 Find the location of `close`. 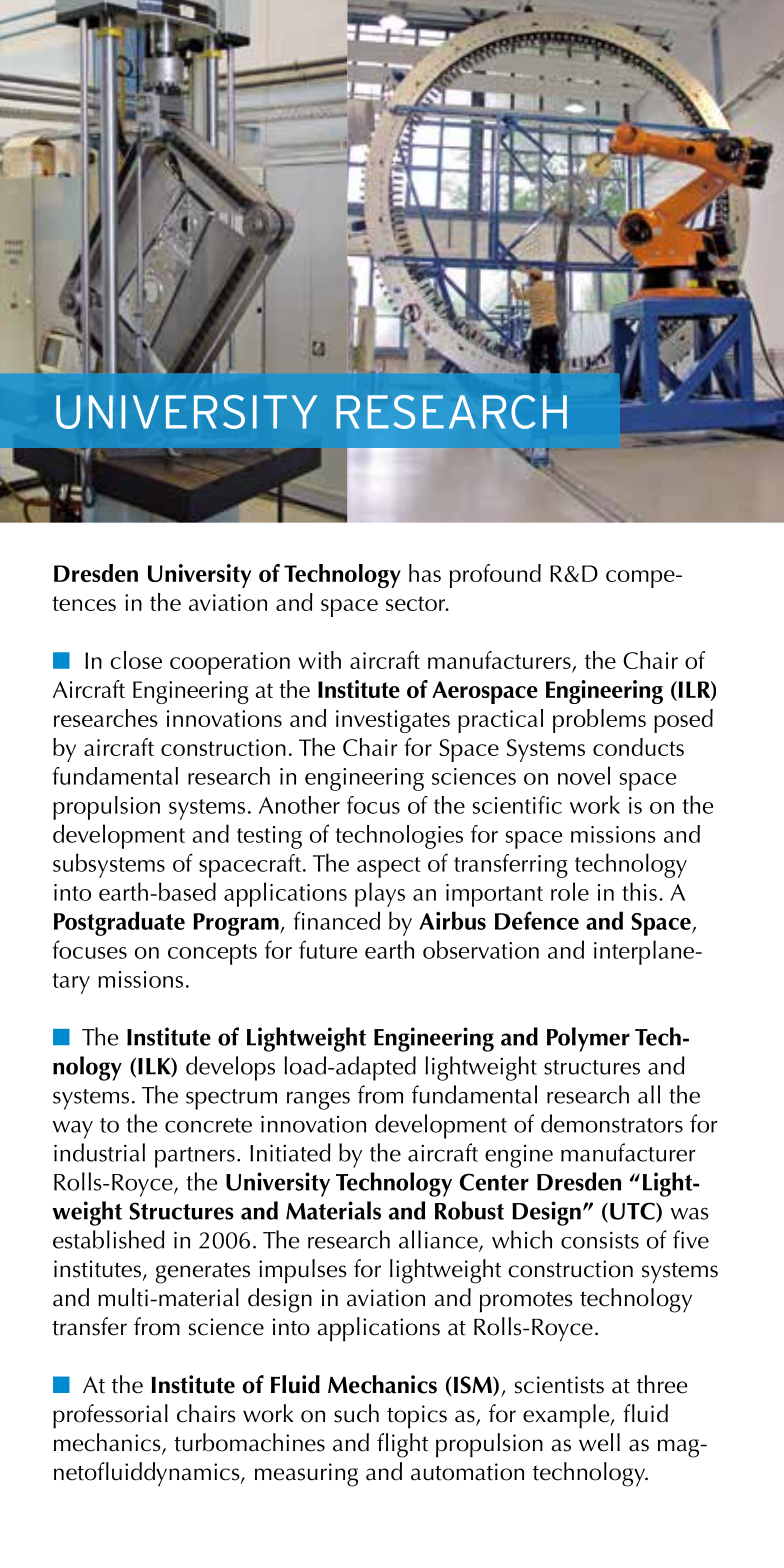

close is located at coordinates (136, 660).
